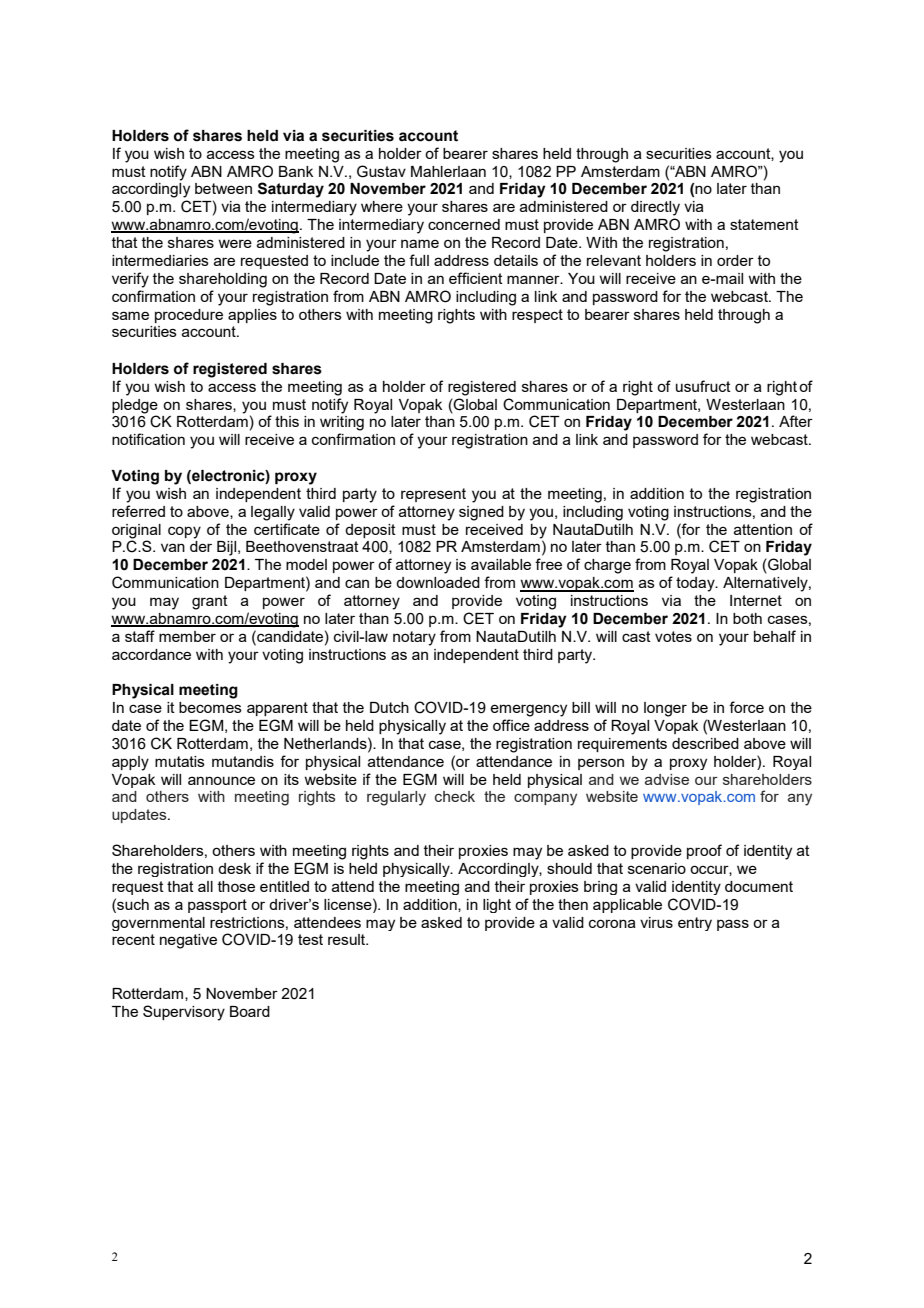  What do you see at coordinates (223, 188) in the screenshot?
I see `between` at bounding box center [223, 188].
